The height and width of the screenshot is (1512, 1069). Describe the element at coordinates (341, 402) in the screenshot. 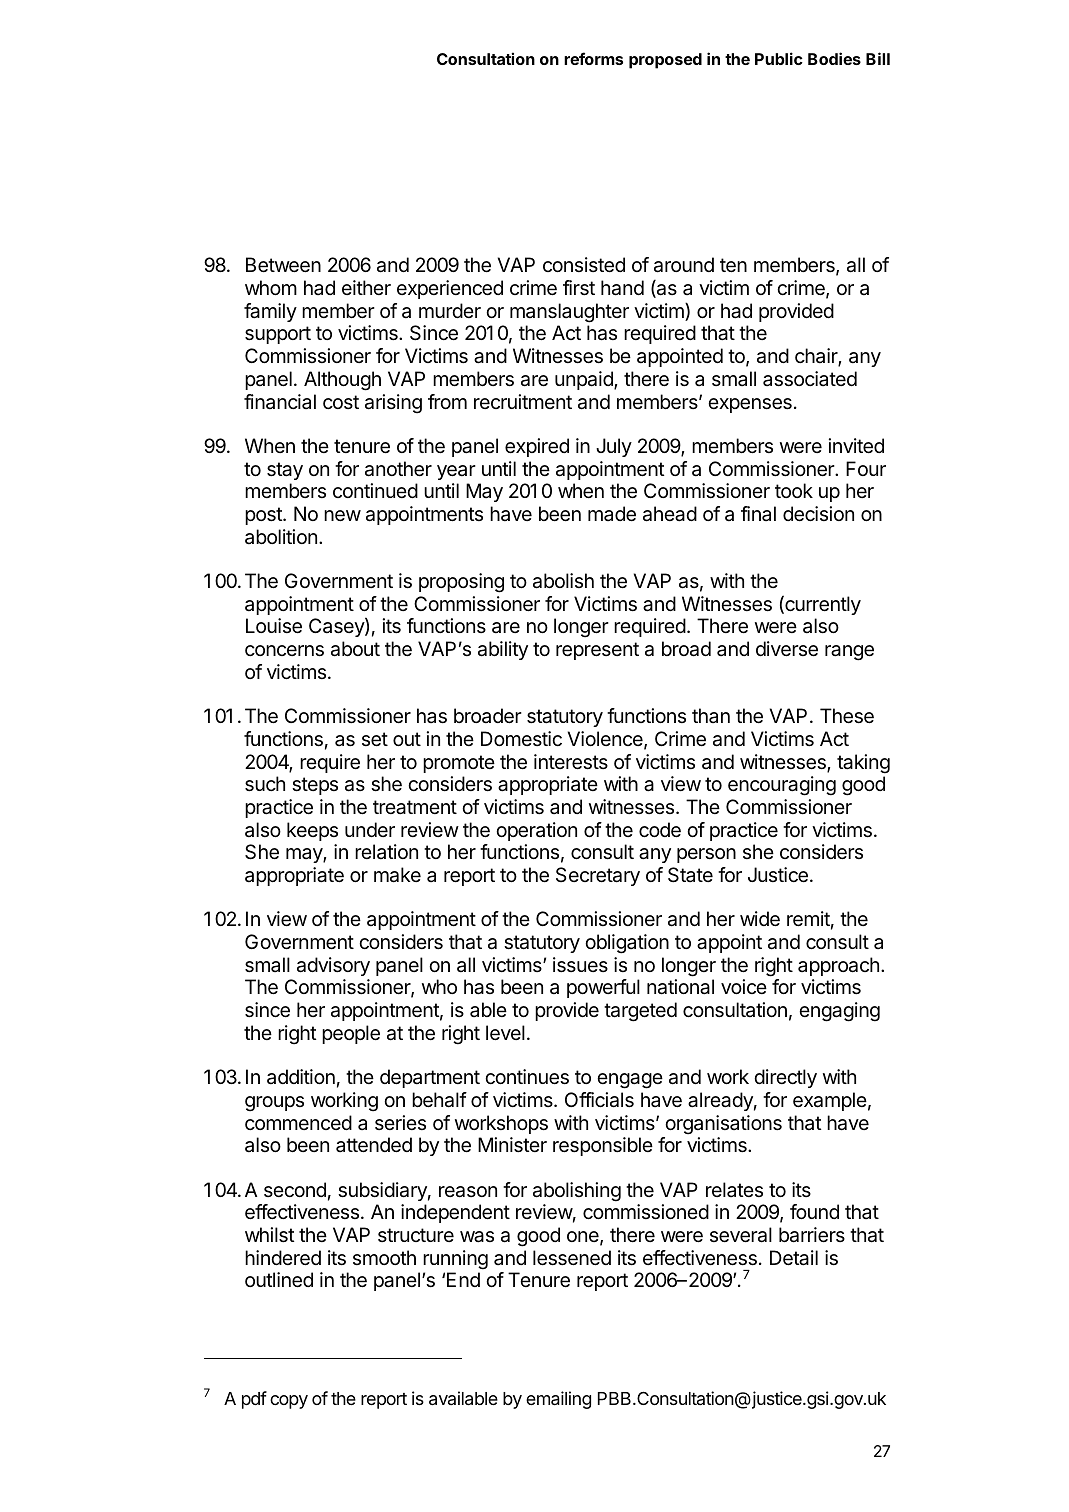

I see `cost` at that location.
